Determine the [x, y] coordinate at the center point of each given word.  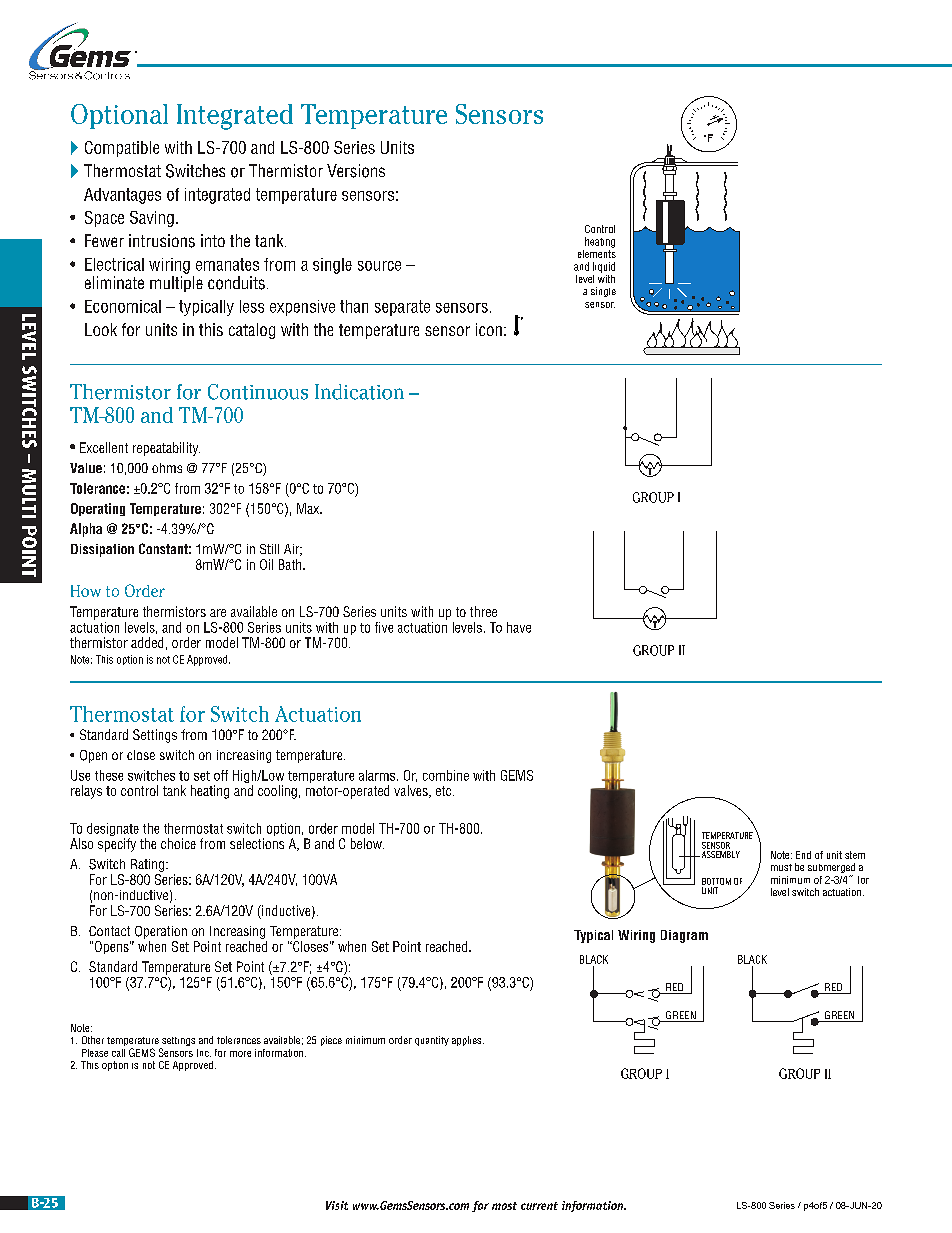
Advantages [122, 196]
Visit [337, 1205]
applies [468, 1041]
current [539, 1206]
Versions [356, 171]
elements [597, 252]
